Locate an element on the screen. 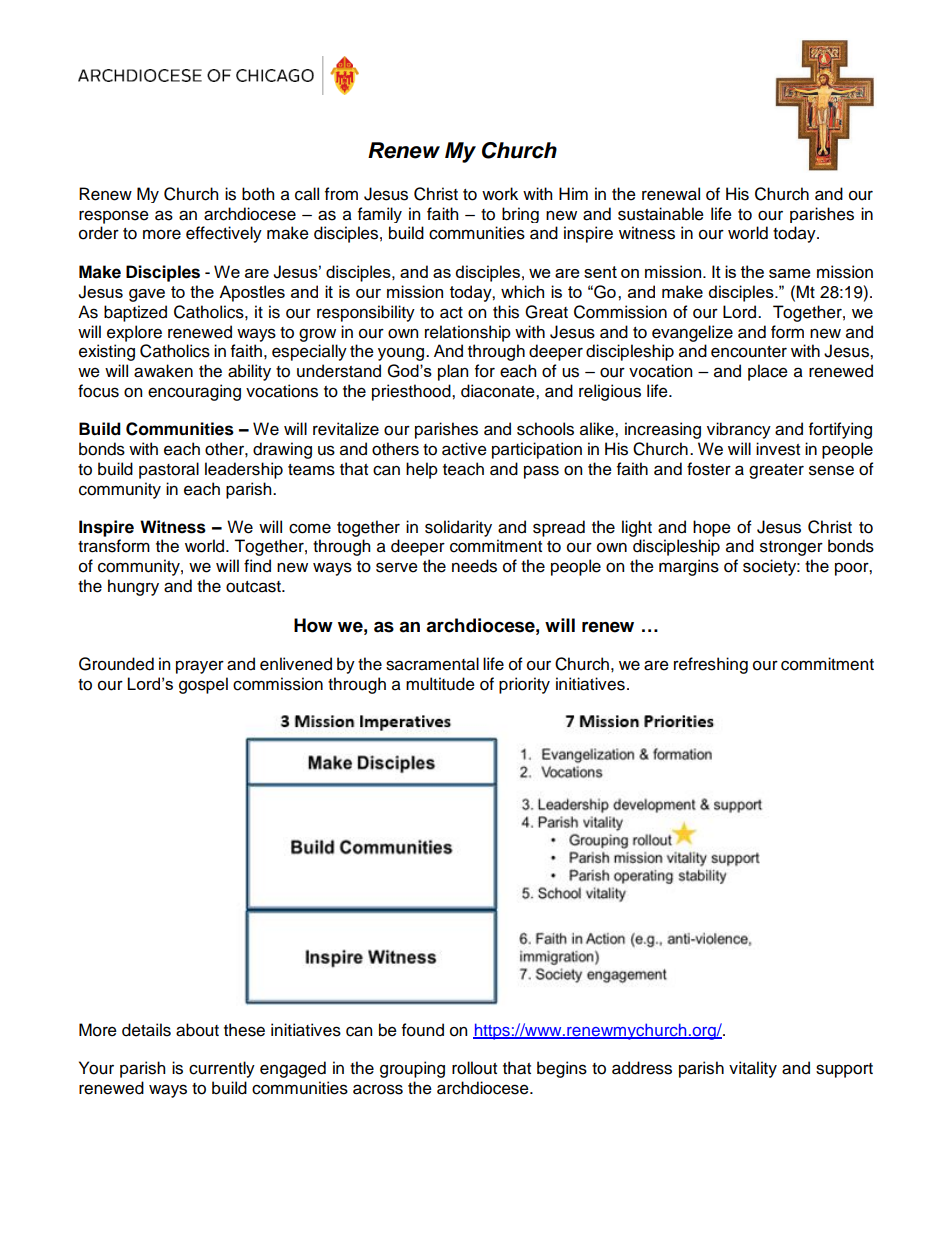 This screenshot has width=952, height=1233. effectively is located at coordinates (224, 234).
